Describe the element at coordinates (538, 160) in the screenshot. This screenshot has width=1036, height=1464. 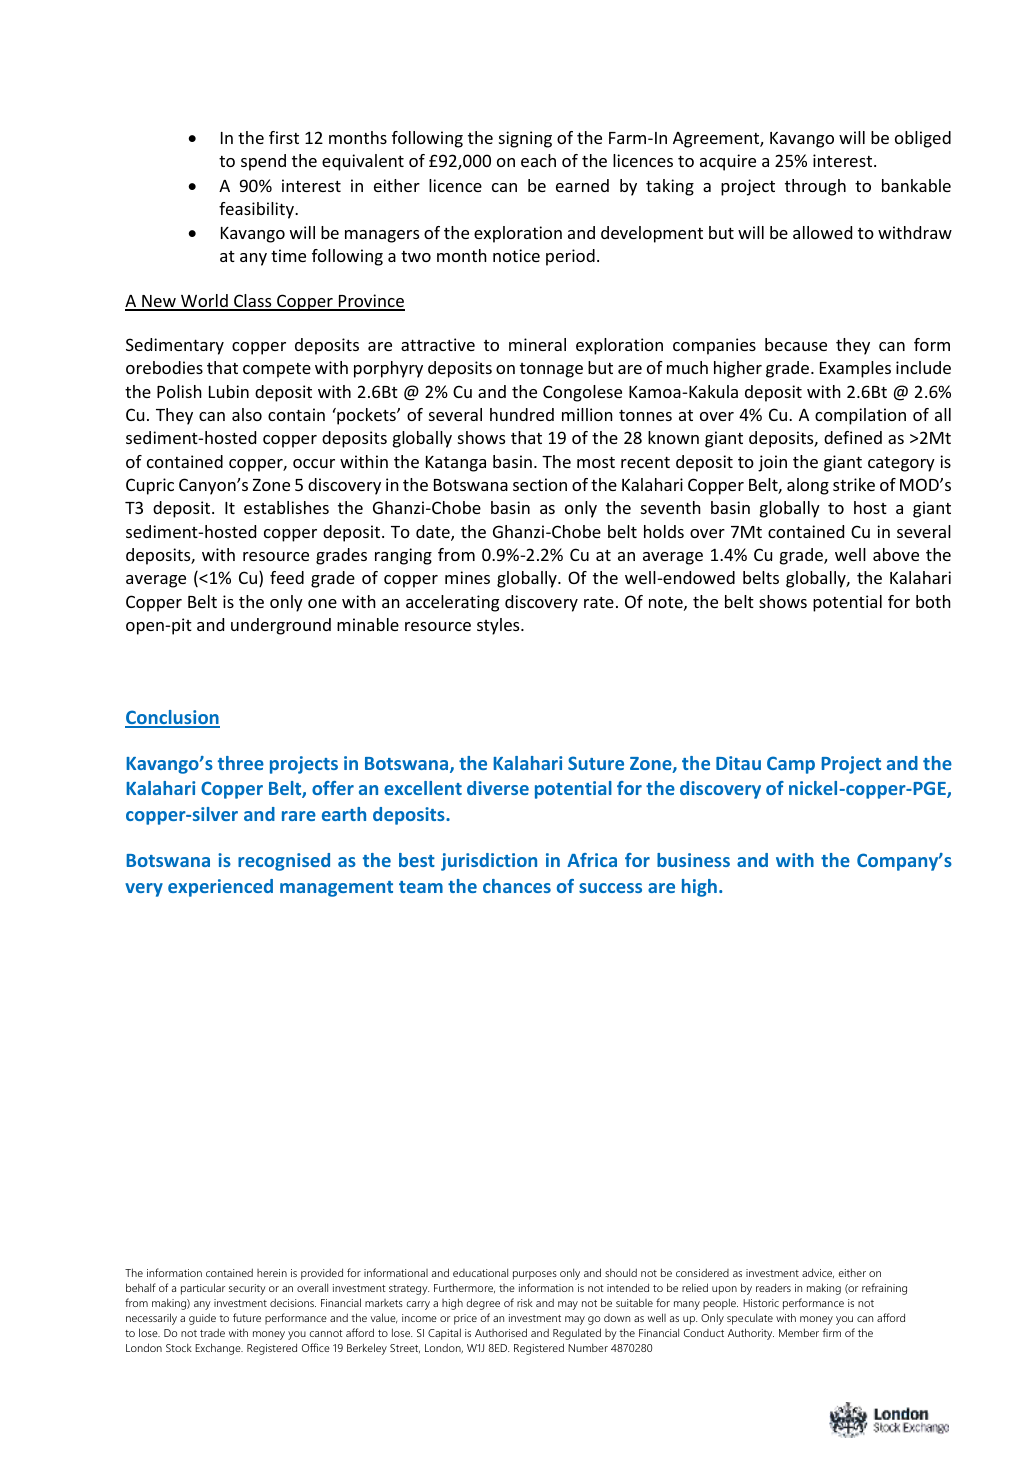
I see `each` at that location.
